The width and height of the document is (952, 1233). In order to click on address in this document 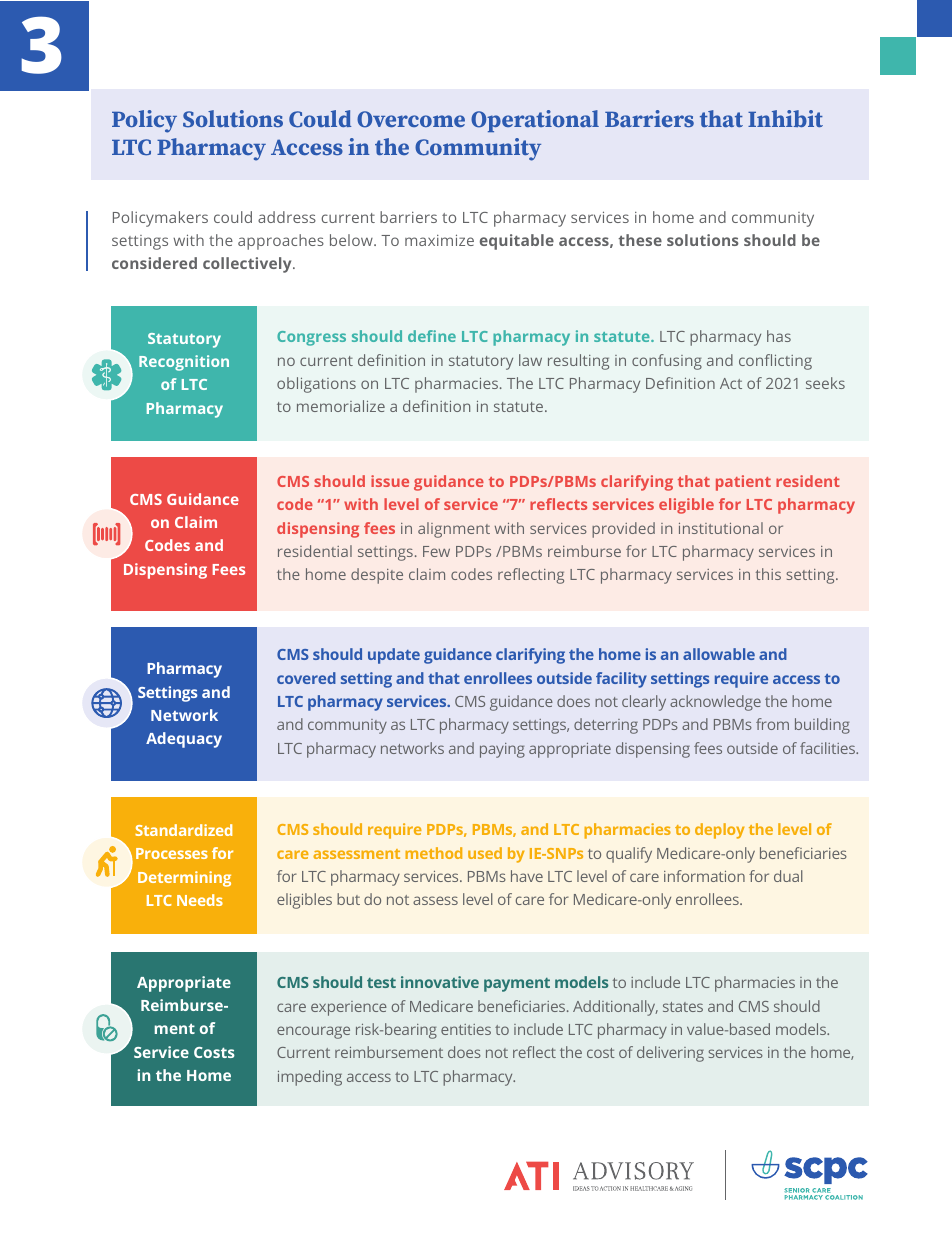, I will do `click(287, 217)`.
